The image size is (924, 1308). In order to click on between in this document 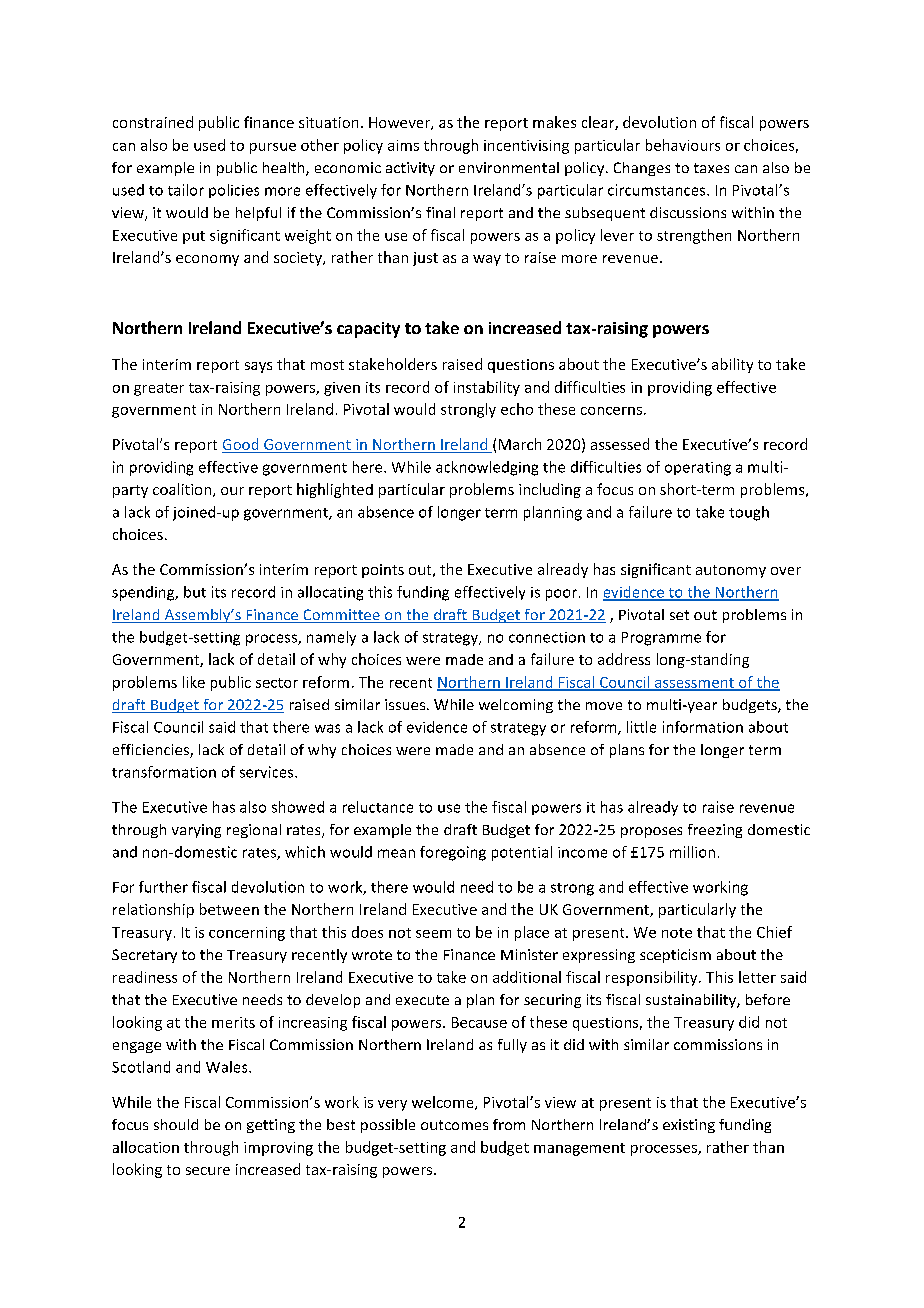, I will do `click(229, 909)`.
